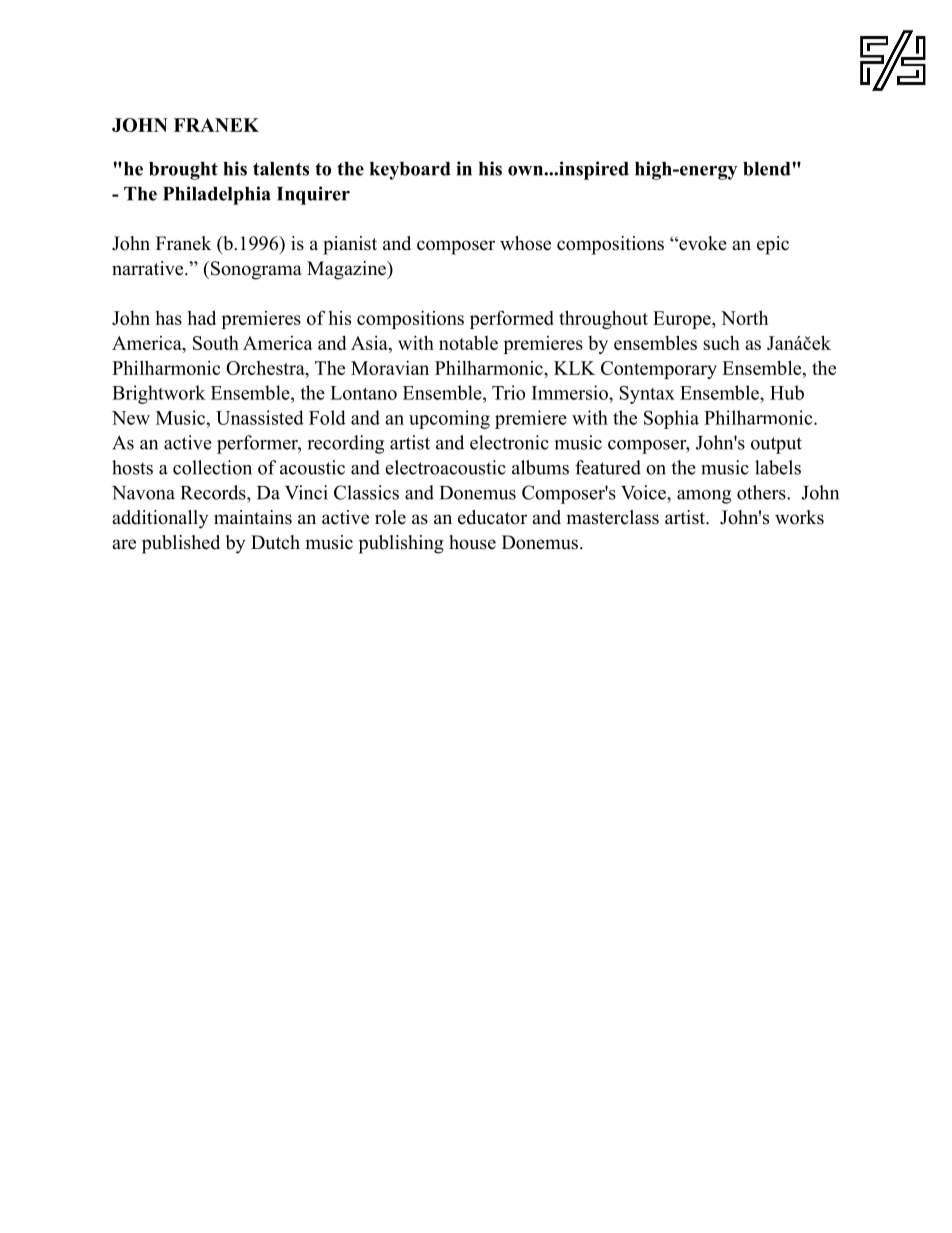  Describe the element at coordinates (410, 171) in the screenshot. I see `keyboard` at that location.
